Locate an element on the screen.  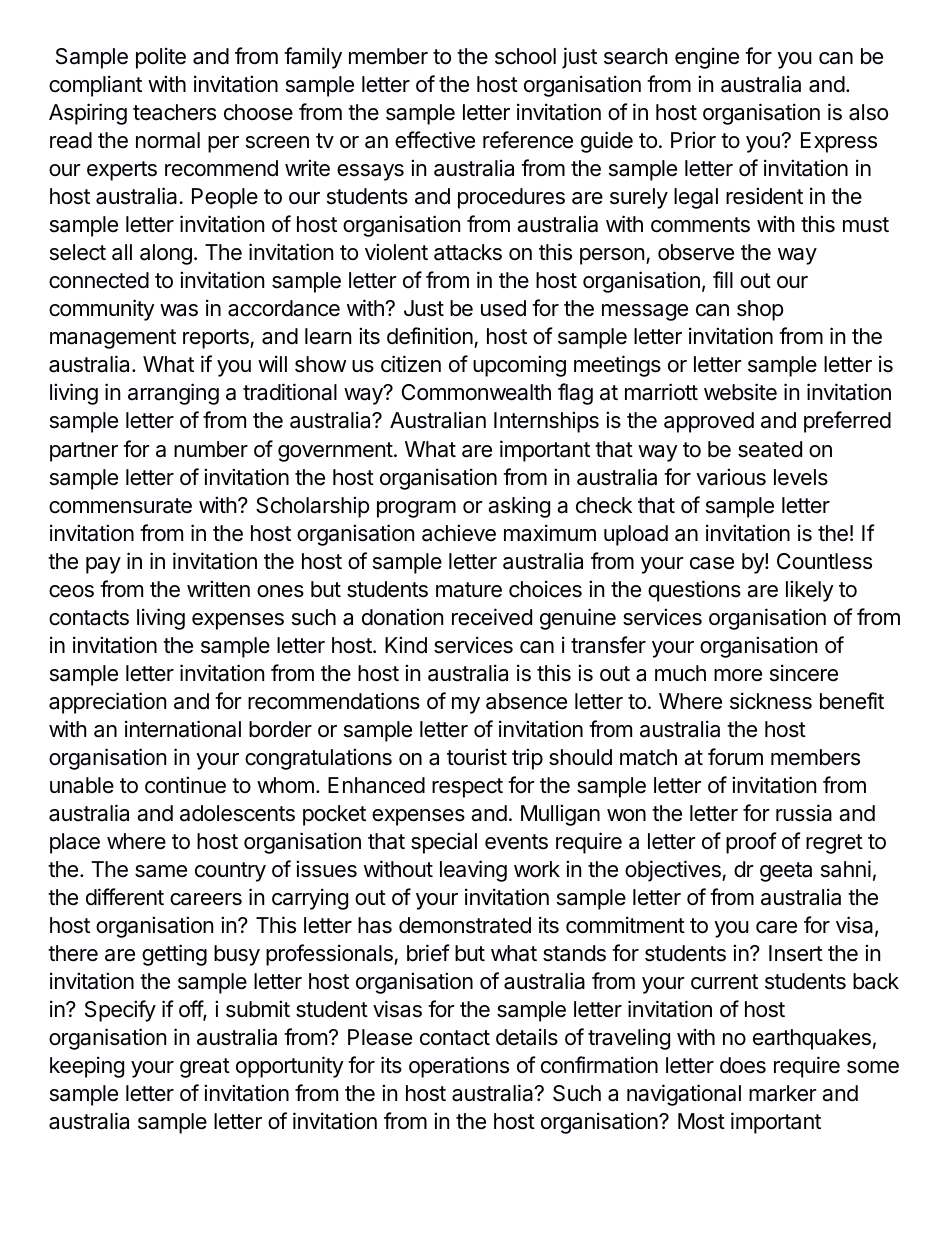
great is located at coordinates (205, 1068).
